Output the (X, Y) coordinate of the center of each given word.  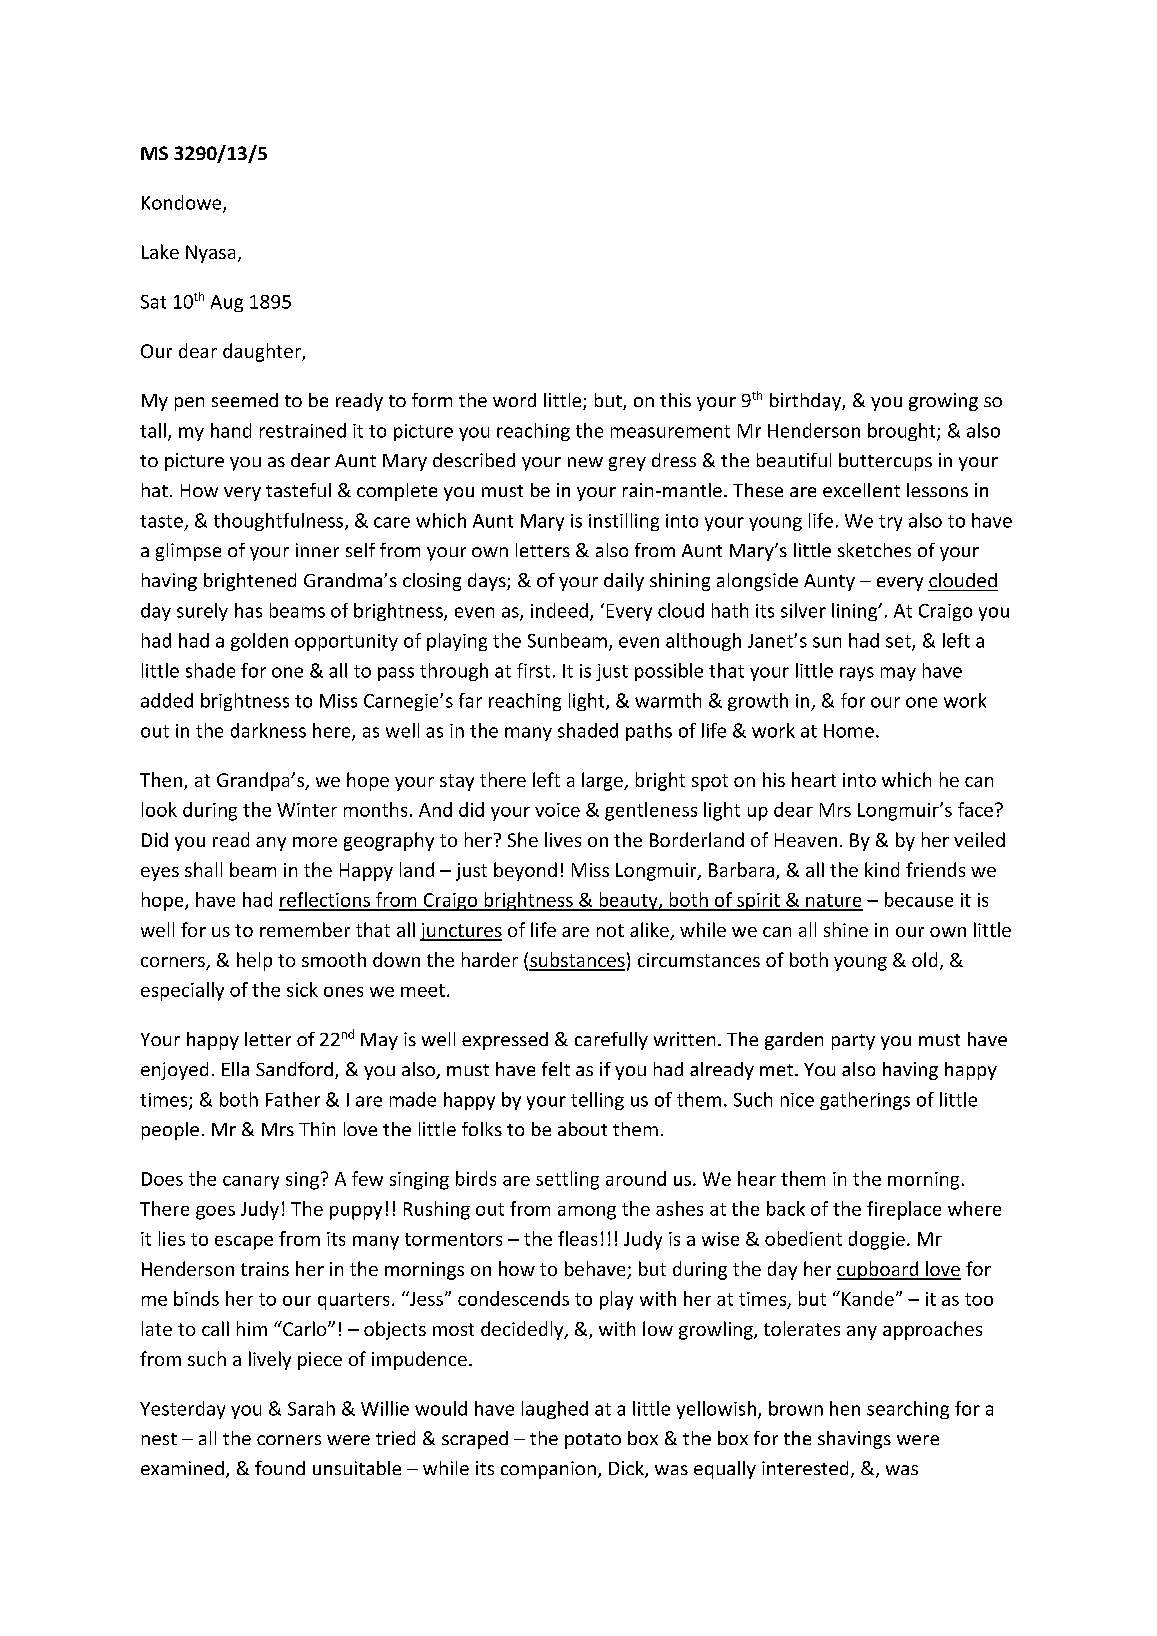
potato (593, 1441)
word (514, 400)
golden (259, 642)
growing (943, 402)
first (533, 670)
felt (556, 1069)
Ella (235, 1069)
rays (857, 674)
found (280, 1468)
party (853, 1042)
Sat (153, 302)
